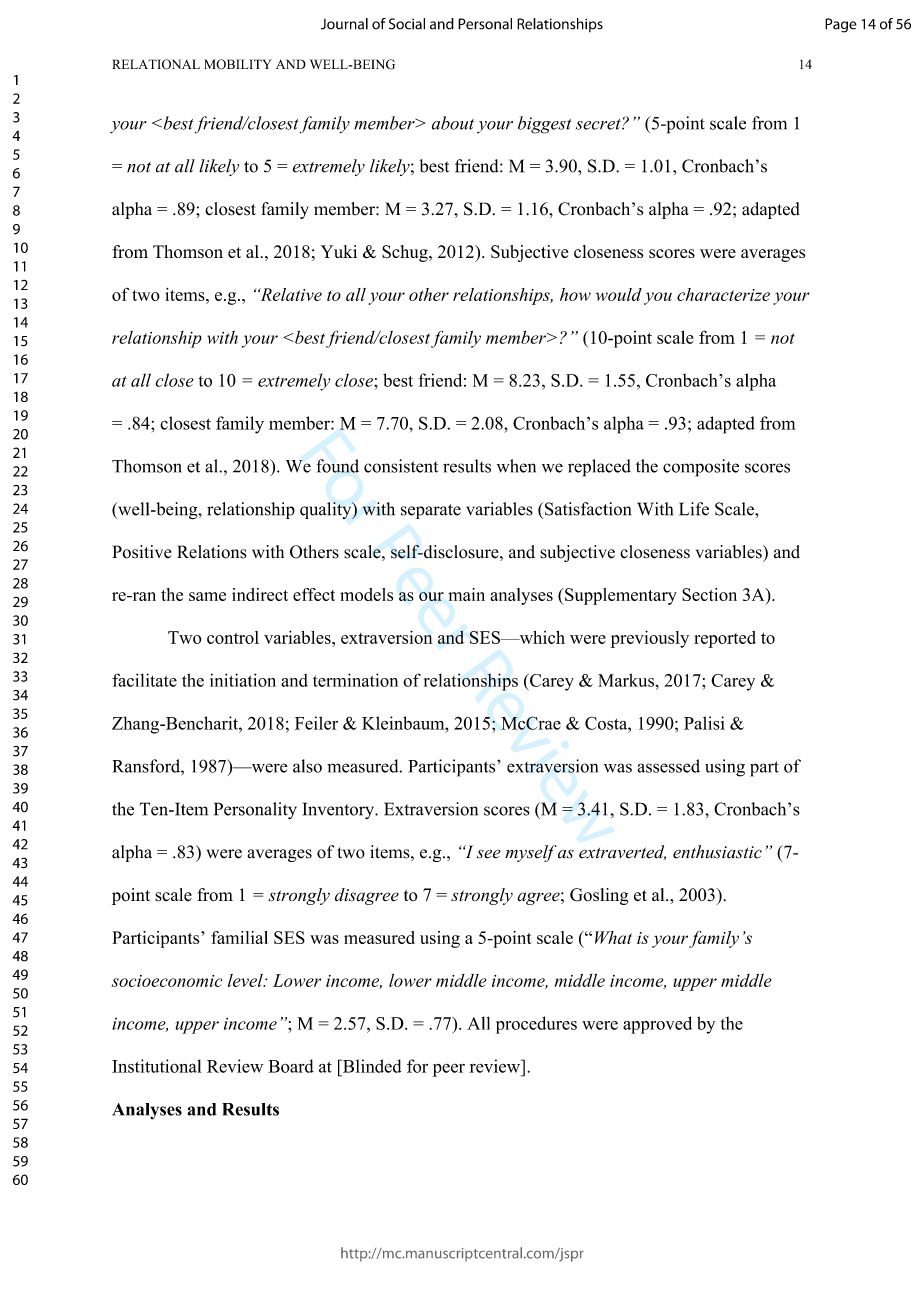 The width and height of the image is (924, 1308). Describe the element at coordinates (407, 24) in the image. I see `Social` at that location.
